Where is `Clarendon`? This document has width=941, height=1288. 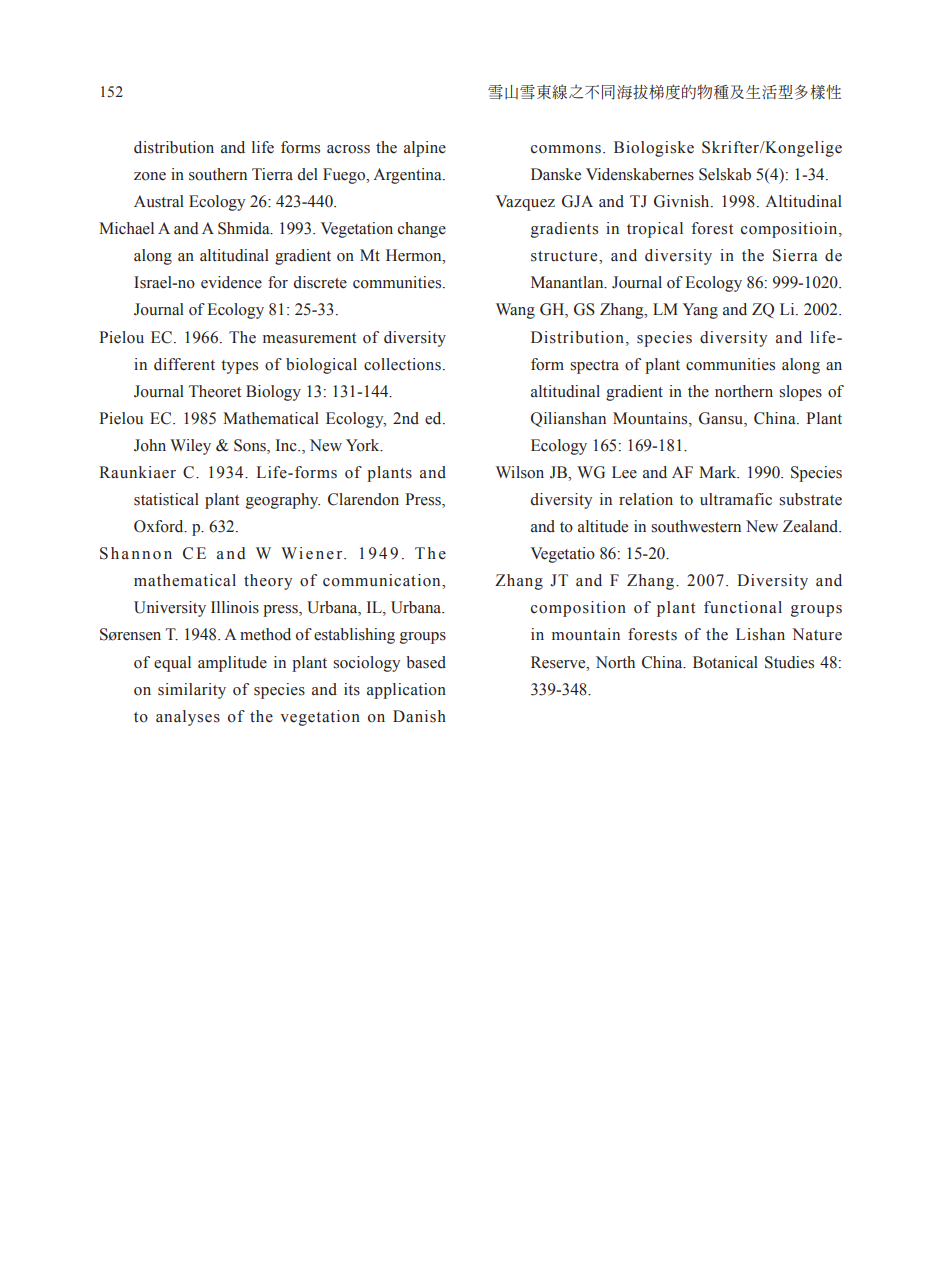 Clarendon is located at coordinates (363, 499).
